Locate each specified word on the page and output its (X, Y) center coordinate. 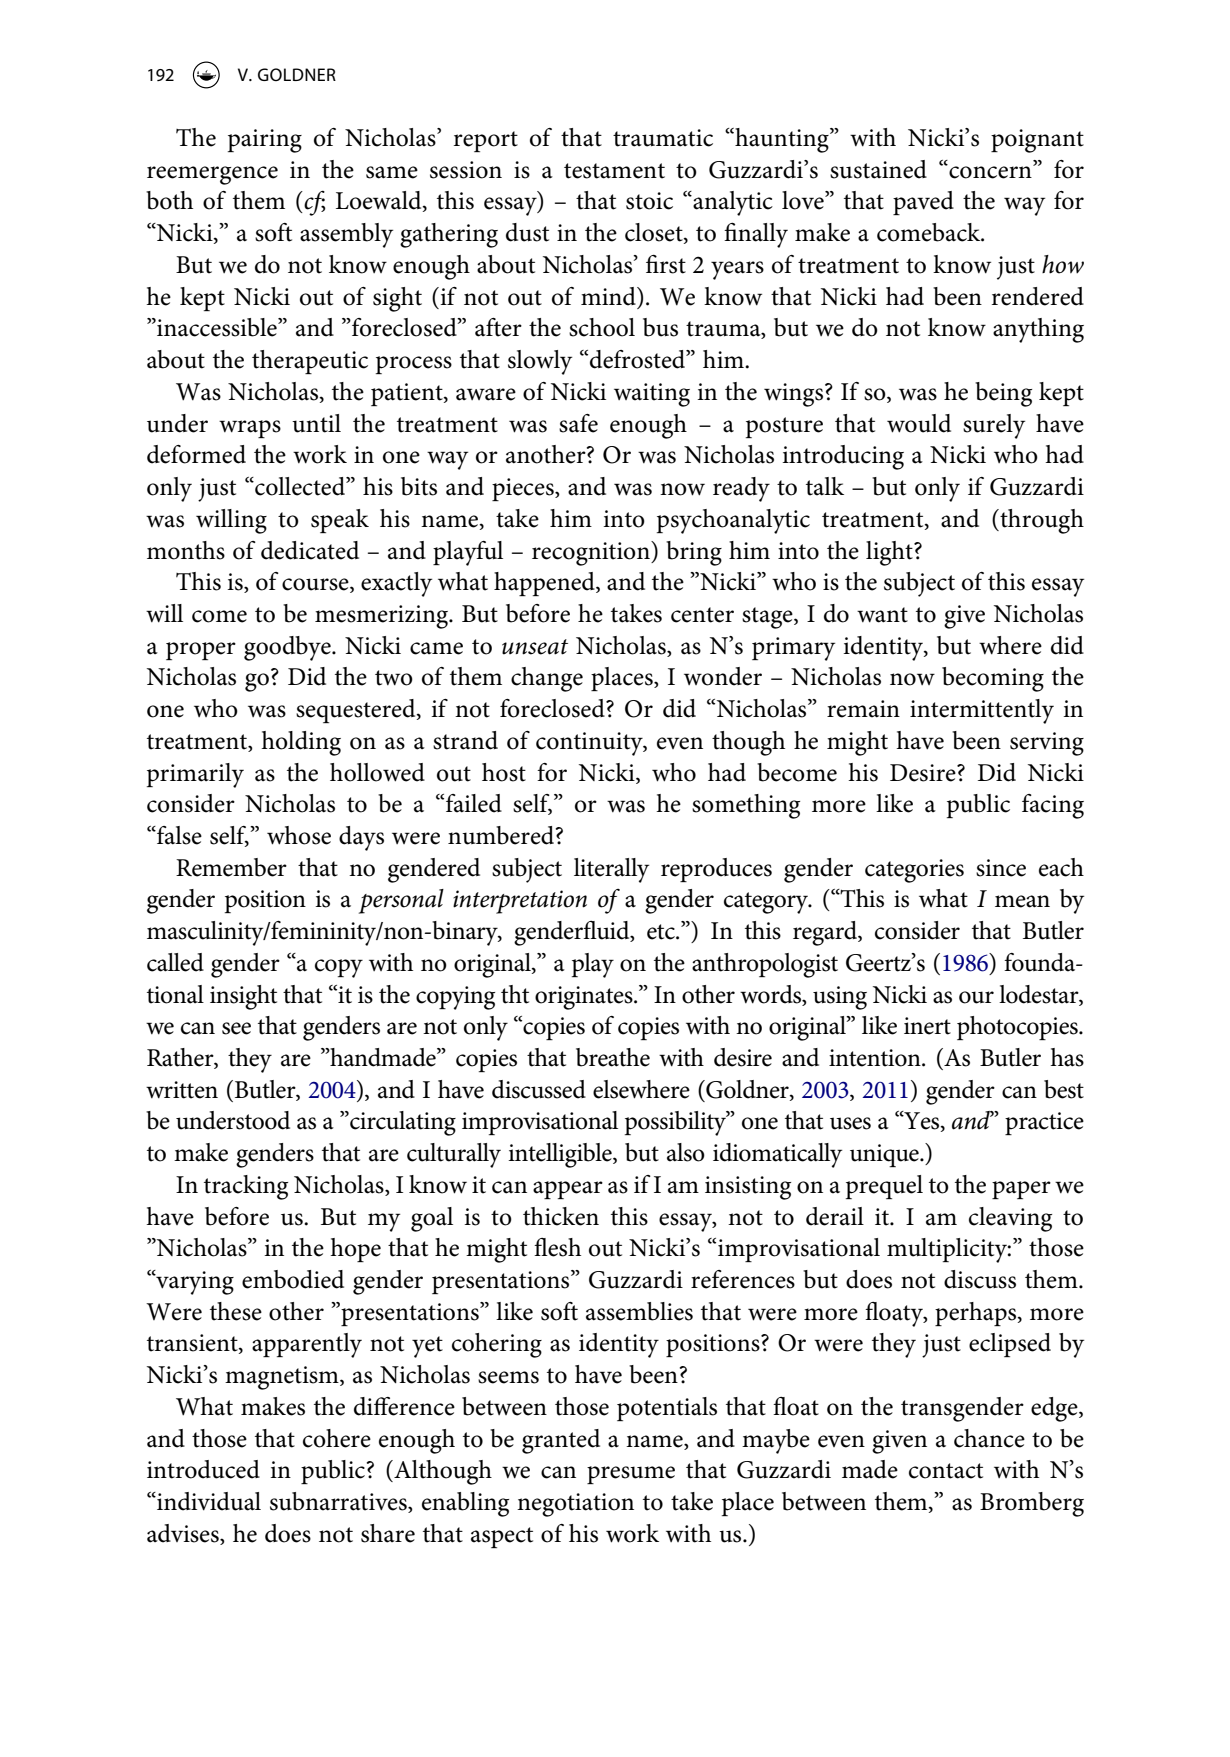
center (702, 615)
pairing (265, 141)
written (182, 1090)
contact (946, 1471)
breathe (613, 1057)
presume (631, 1475)
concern (990, 171)
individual (208, 1501)
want (882, 615)
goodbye (288, 648)
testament (614, 171)
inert (927, 1026)
